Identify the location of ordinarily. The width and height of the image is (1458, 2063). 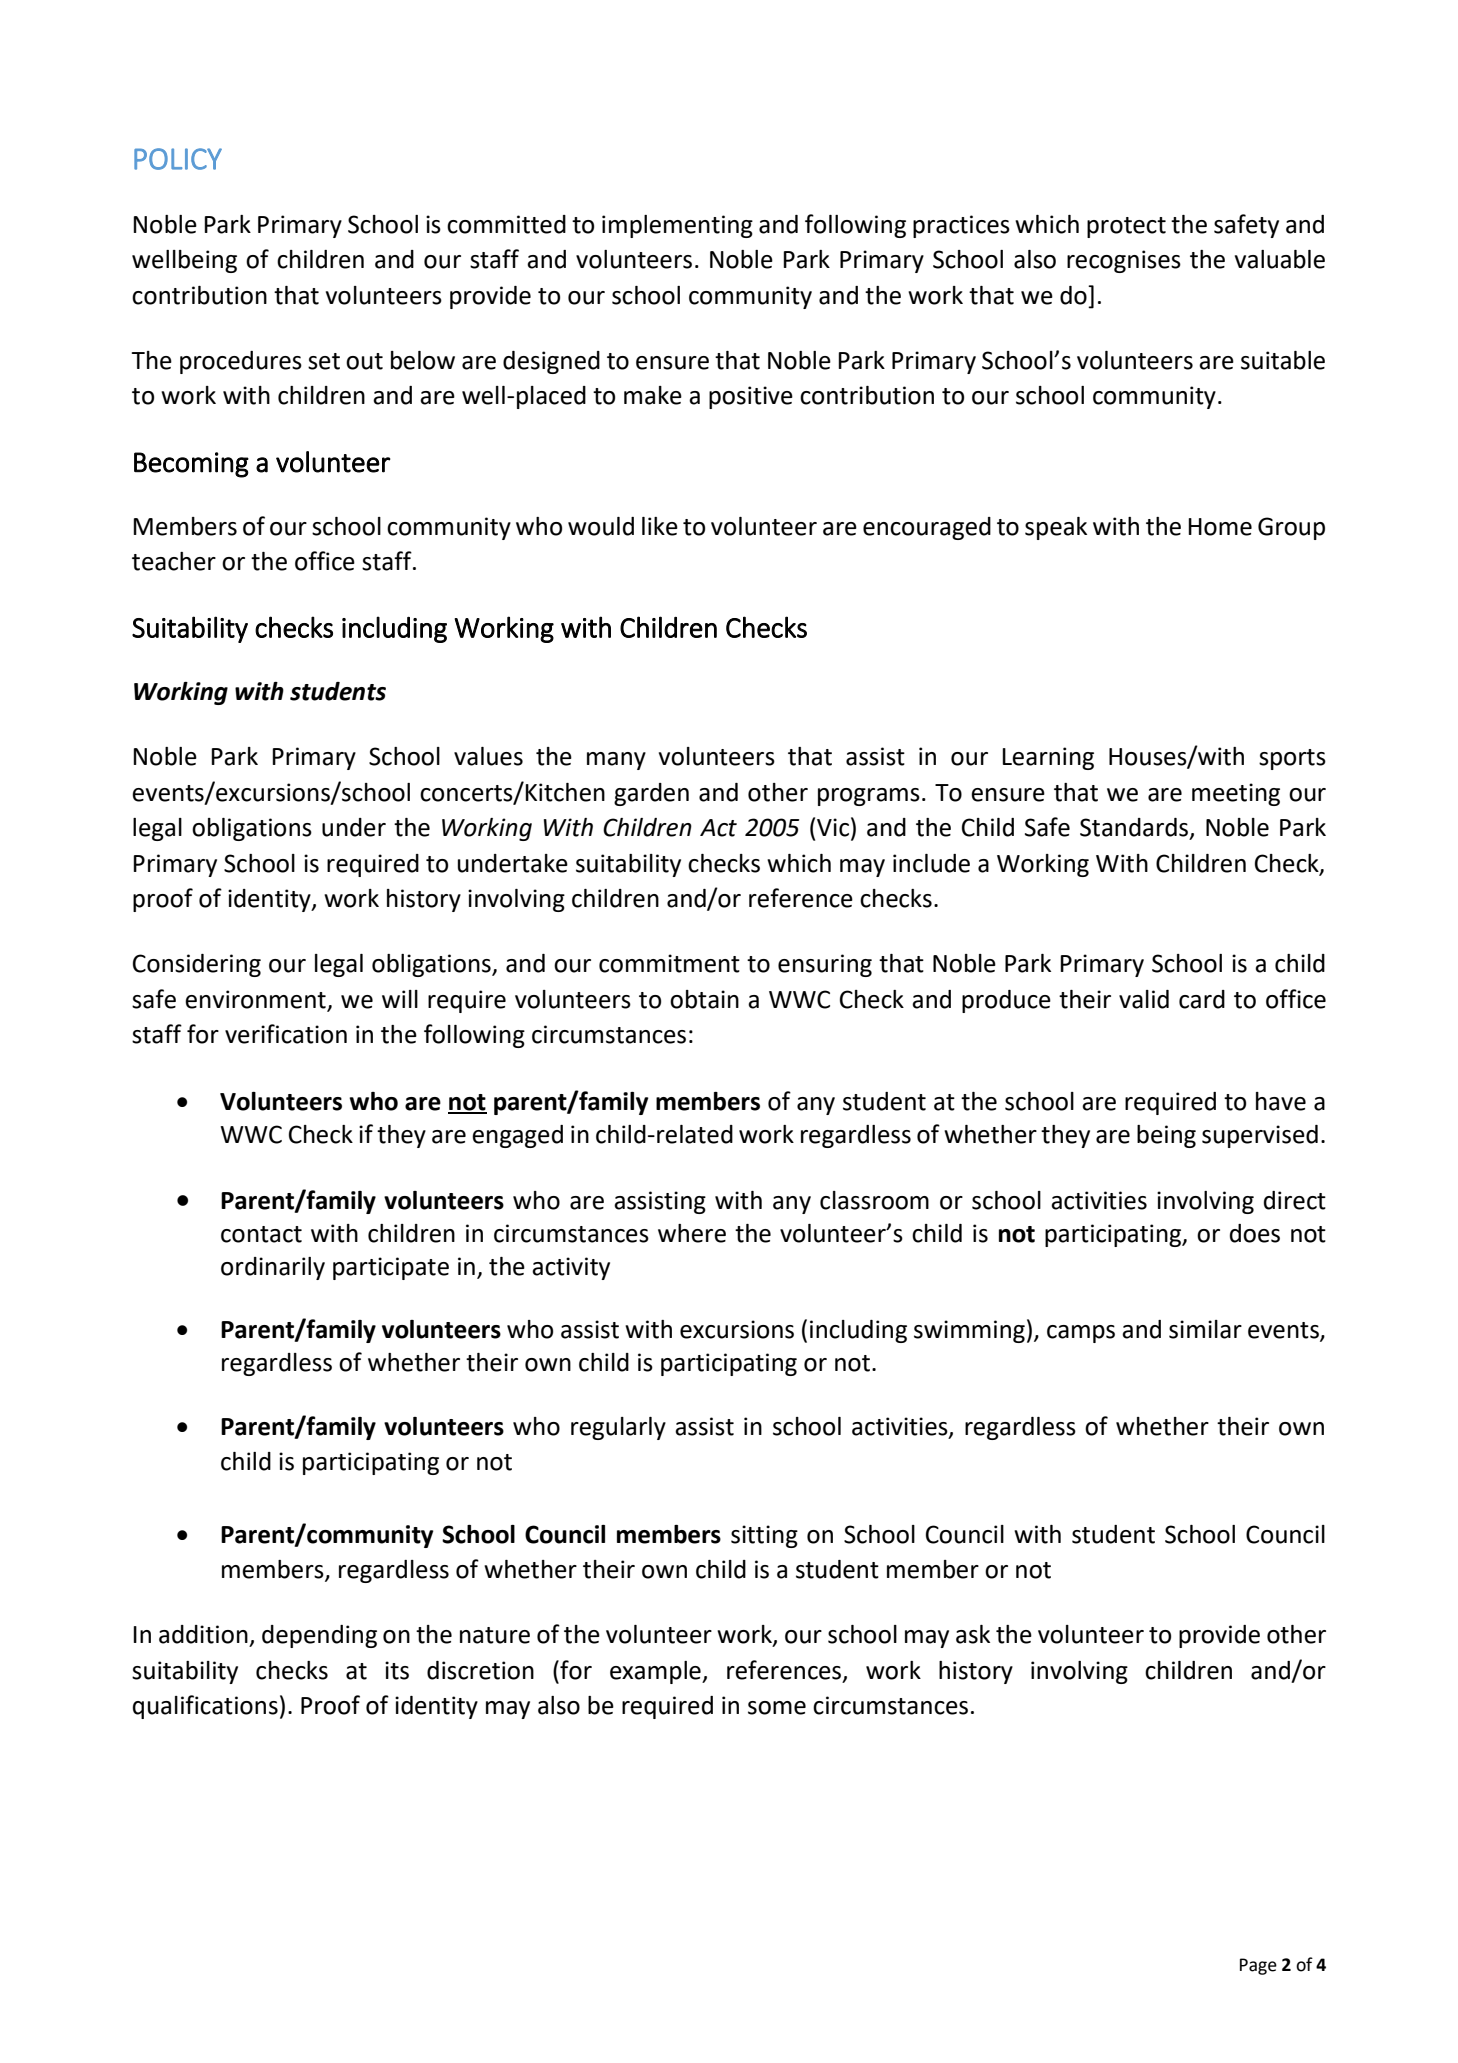
(273, 1268).
